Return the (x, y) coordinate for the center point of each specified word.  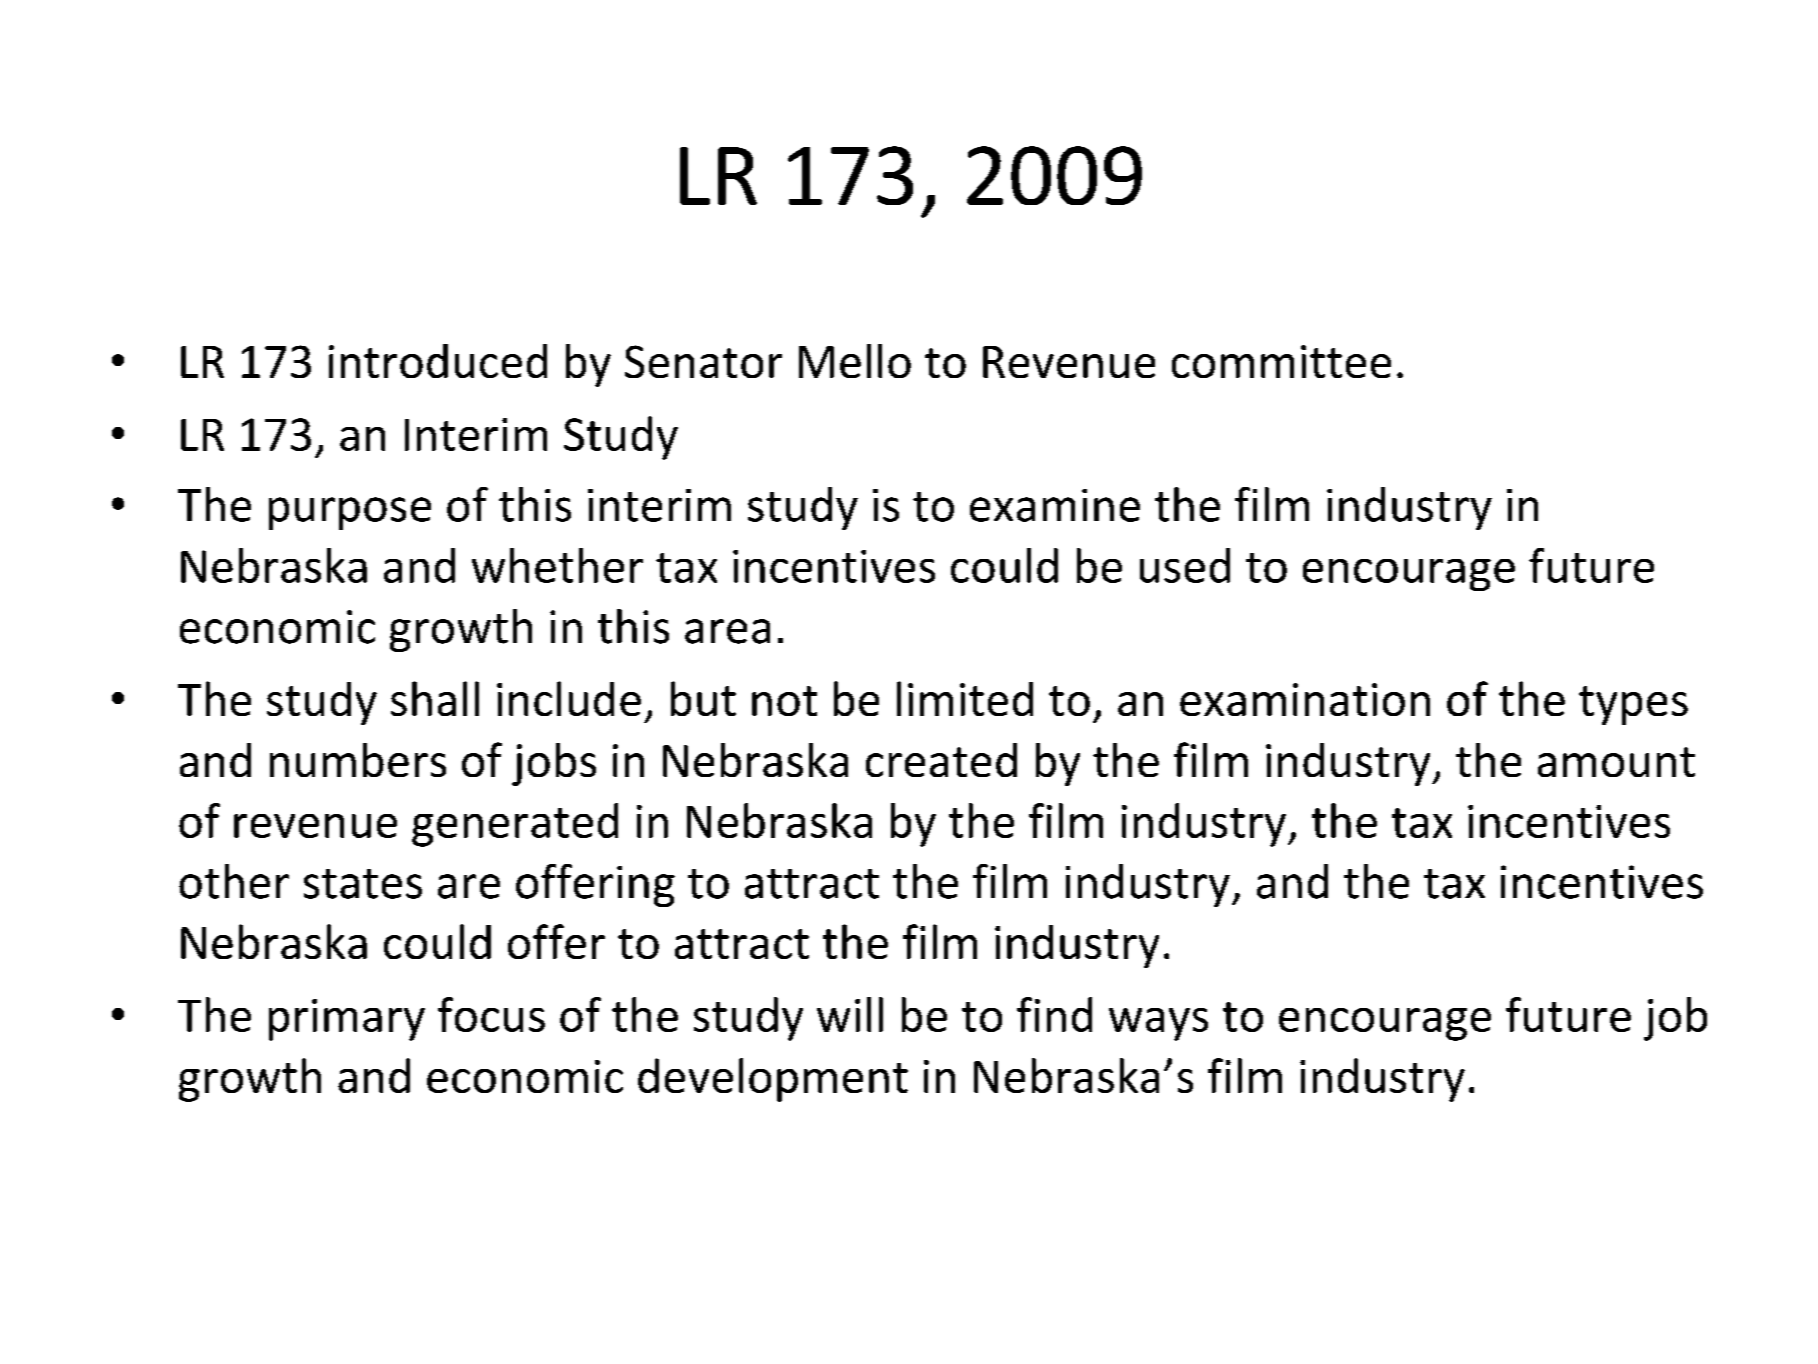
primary (347, 1020)
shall (435, 698)
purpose (350, 513)
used (1185, 565)
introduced (438, 361)
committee (1281, 361)
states (363, 884)
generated (515, 825)
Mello (855, 361)
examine (1055, 505)
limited (965, 698)
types (1633, 705)
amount (1616, 762)
